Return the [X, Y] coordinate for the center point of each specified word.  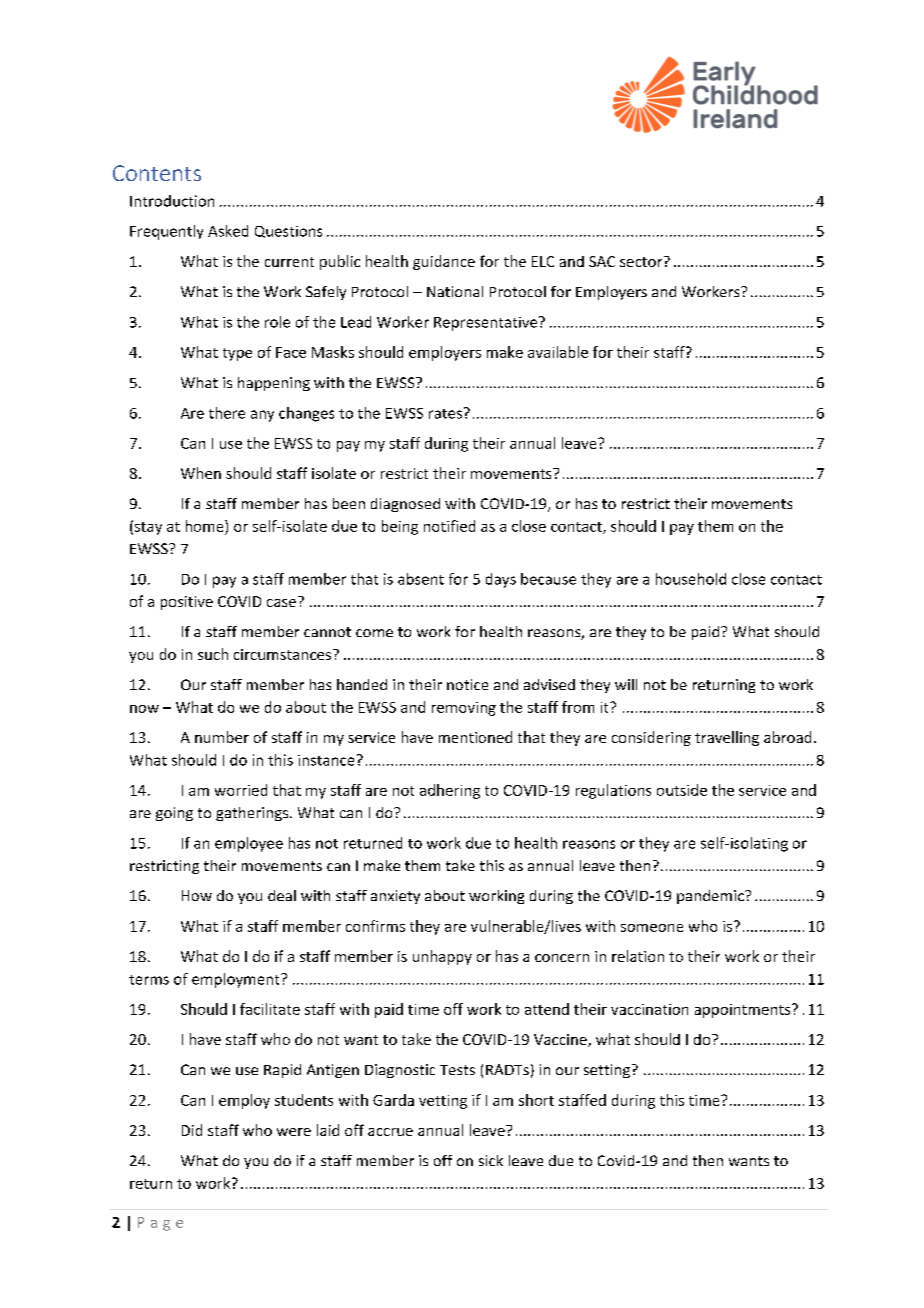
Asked [228, 231]
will [626, 684]
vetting [443, 1102]
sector [642, 261]
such [213, 654]
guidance [444, 262]
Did [192, 1130]
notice [467, 684]
